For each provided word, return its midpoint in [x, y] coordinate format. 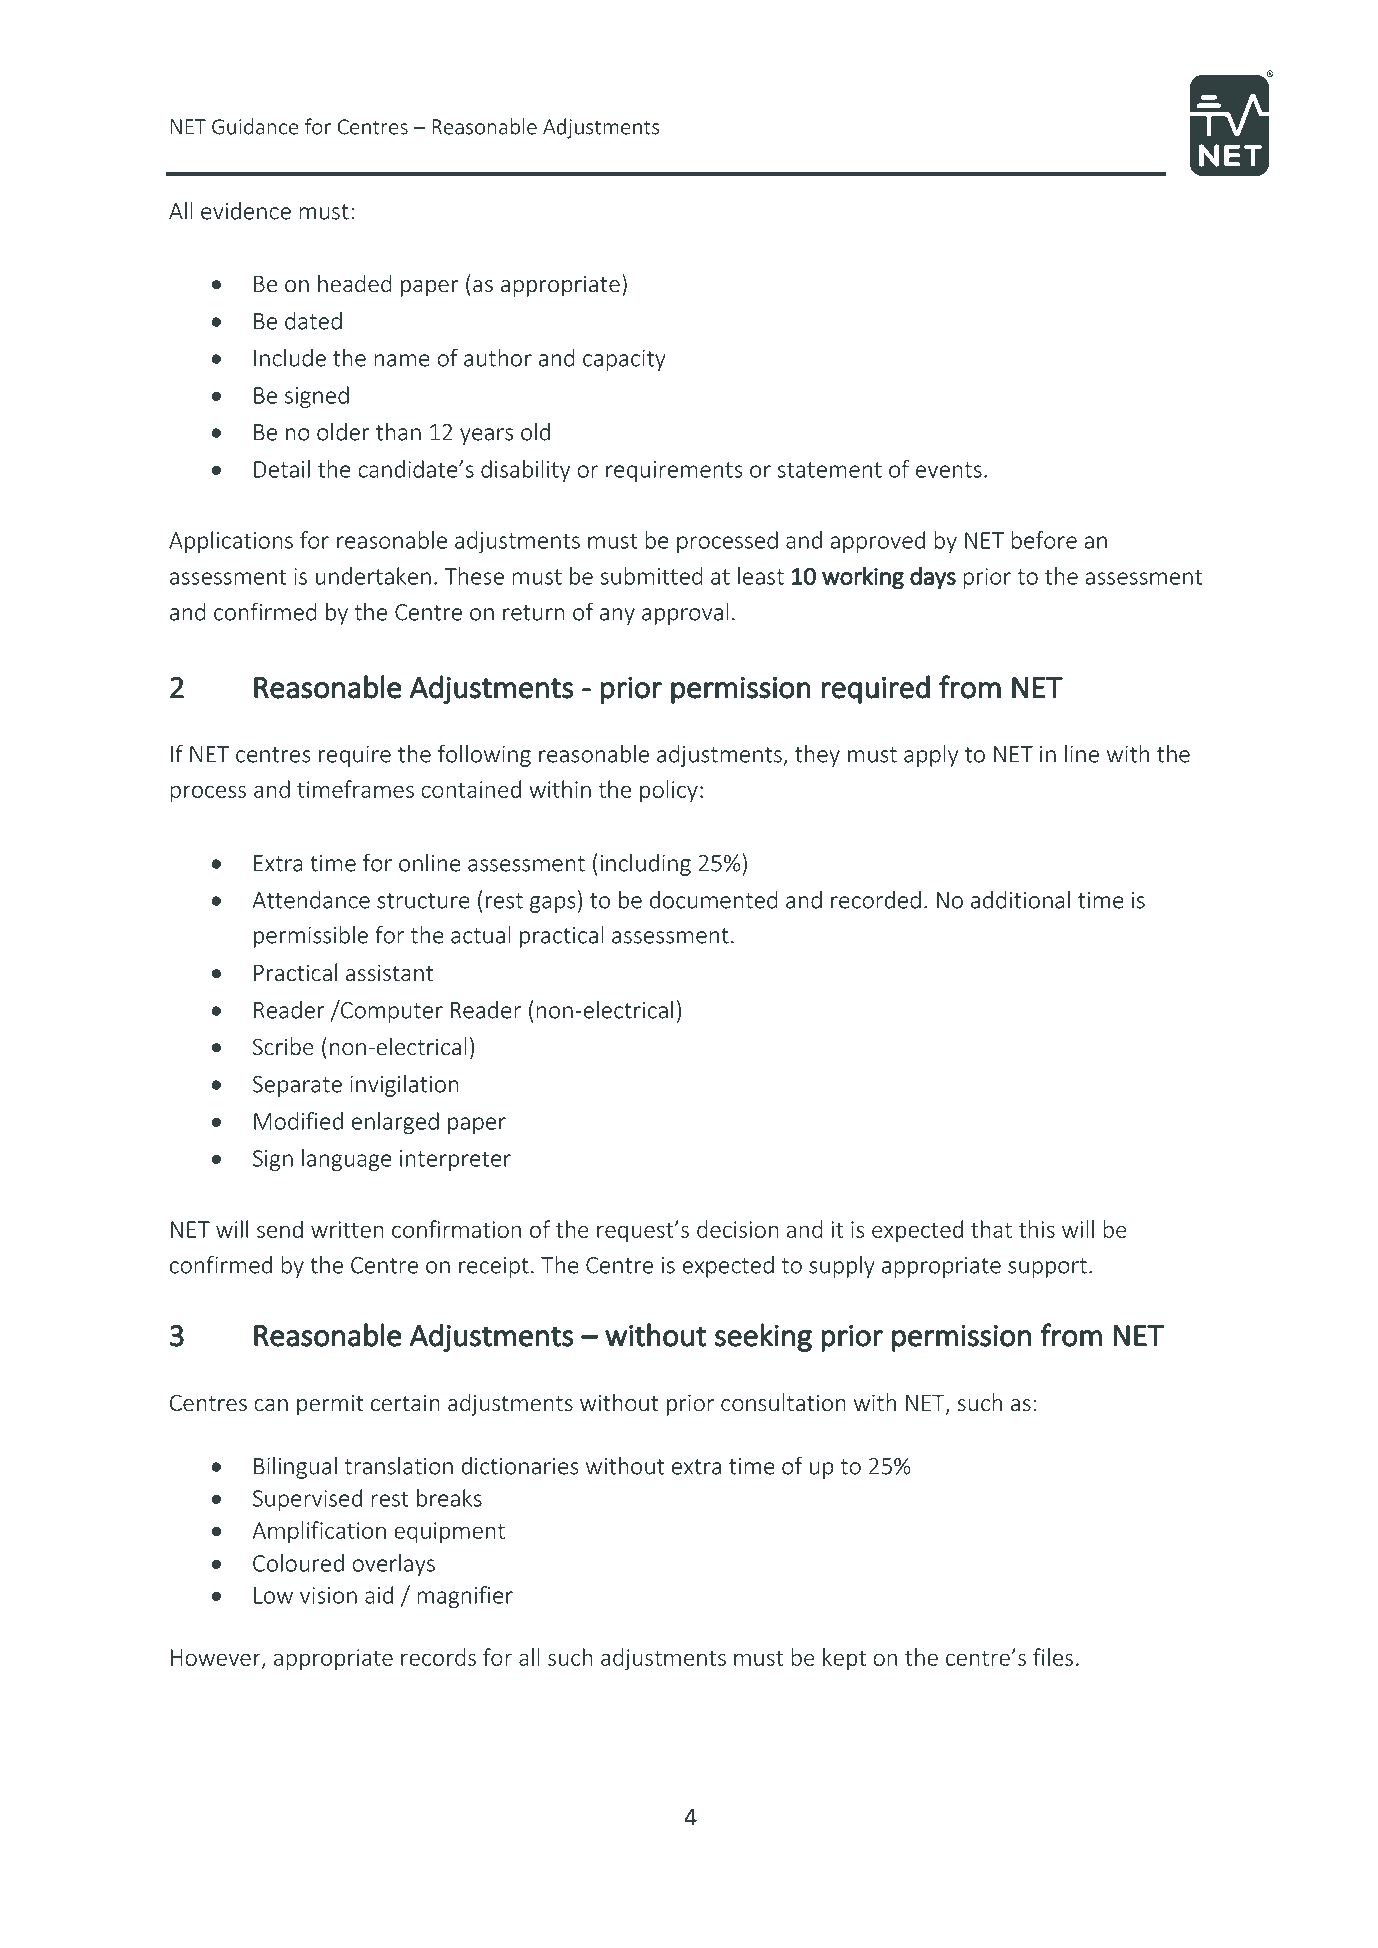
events [949, 470]
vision [328, 1595]
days [933, 578]
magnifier [465, 1597]
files [1053, 1657]
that [991, 1229]
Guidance [255, 126]
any [617, 616]
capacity [624, 360]
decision [738, 1229]
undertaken [373, 576]
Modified [298, 1121]
